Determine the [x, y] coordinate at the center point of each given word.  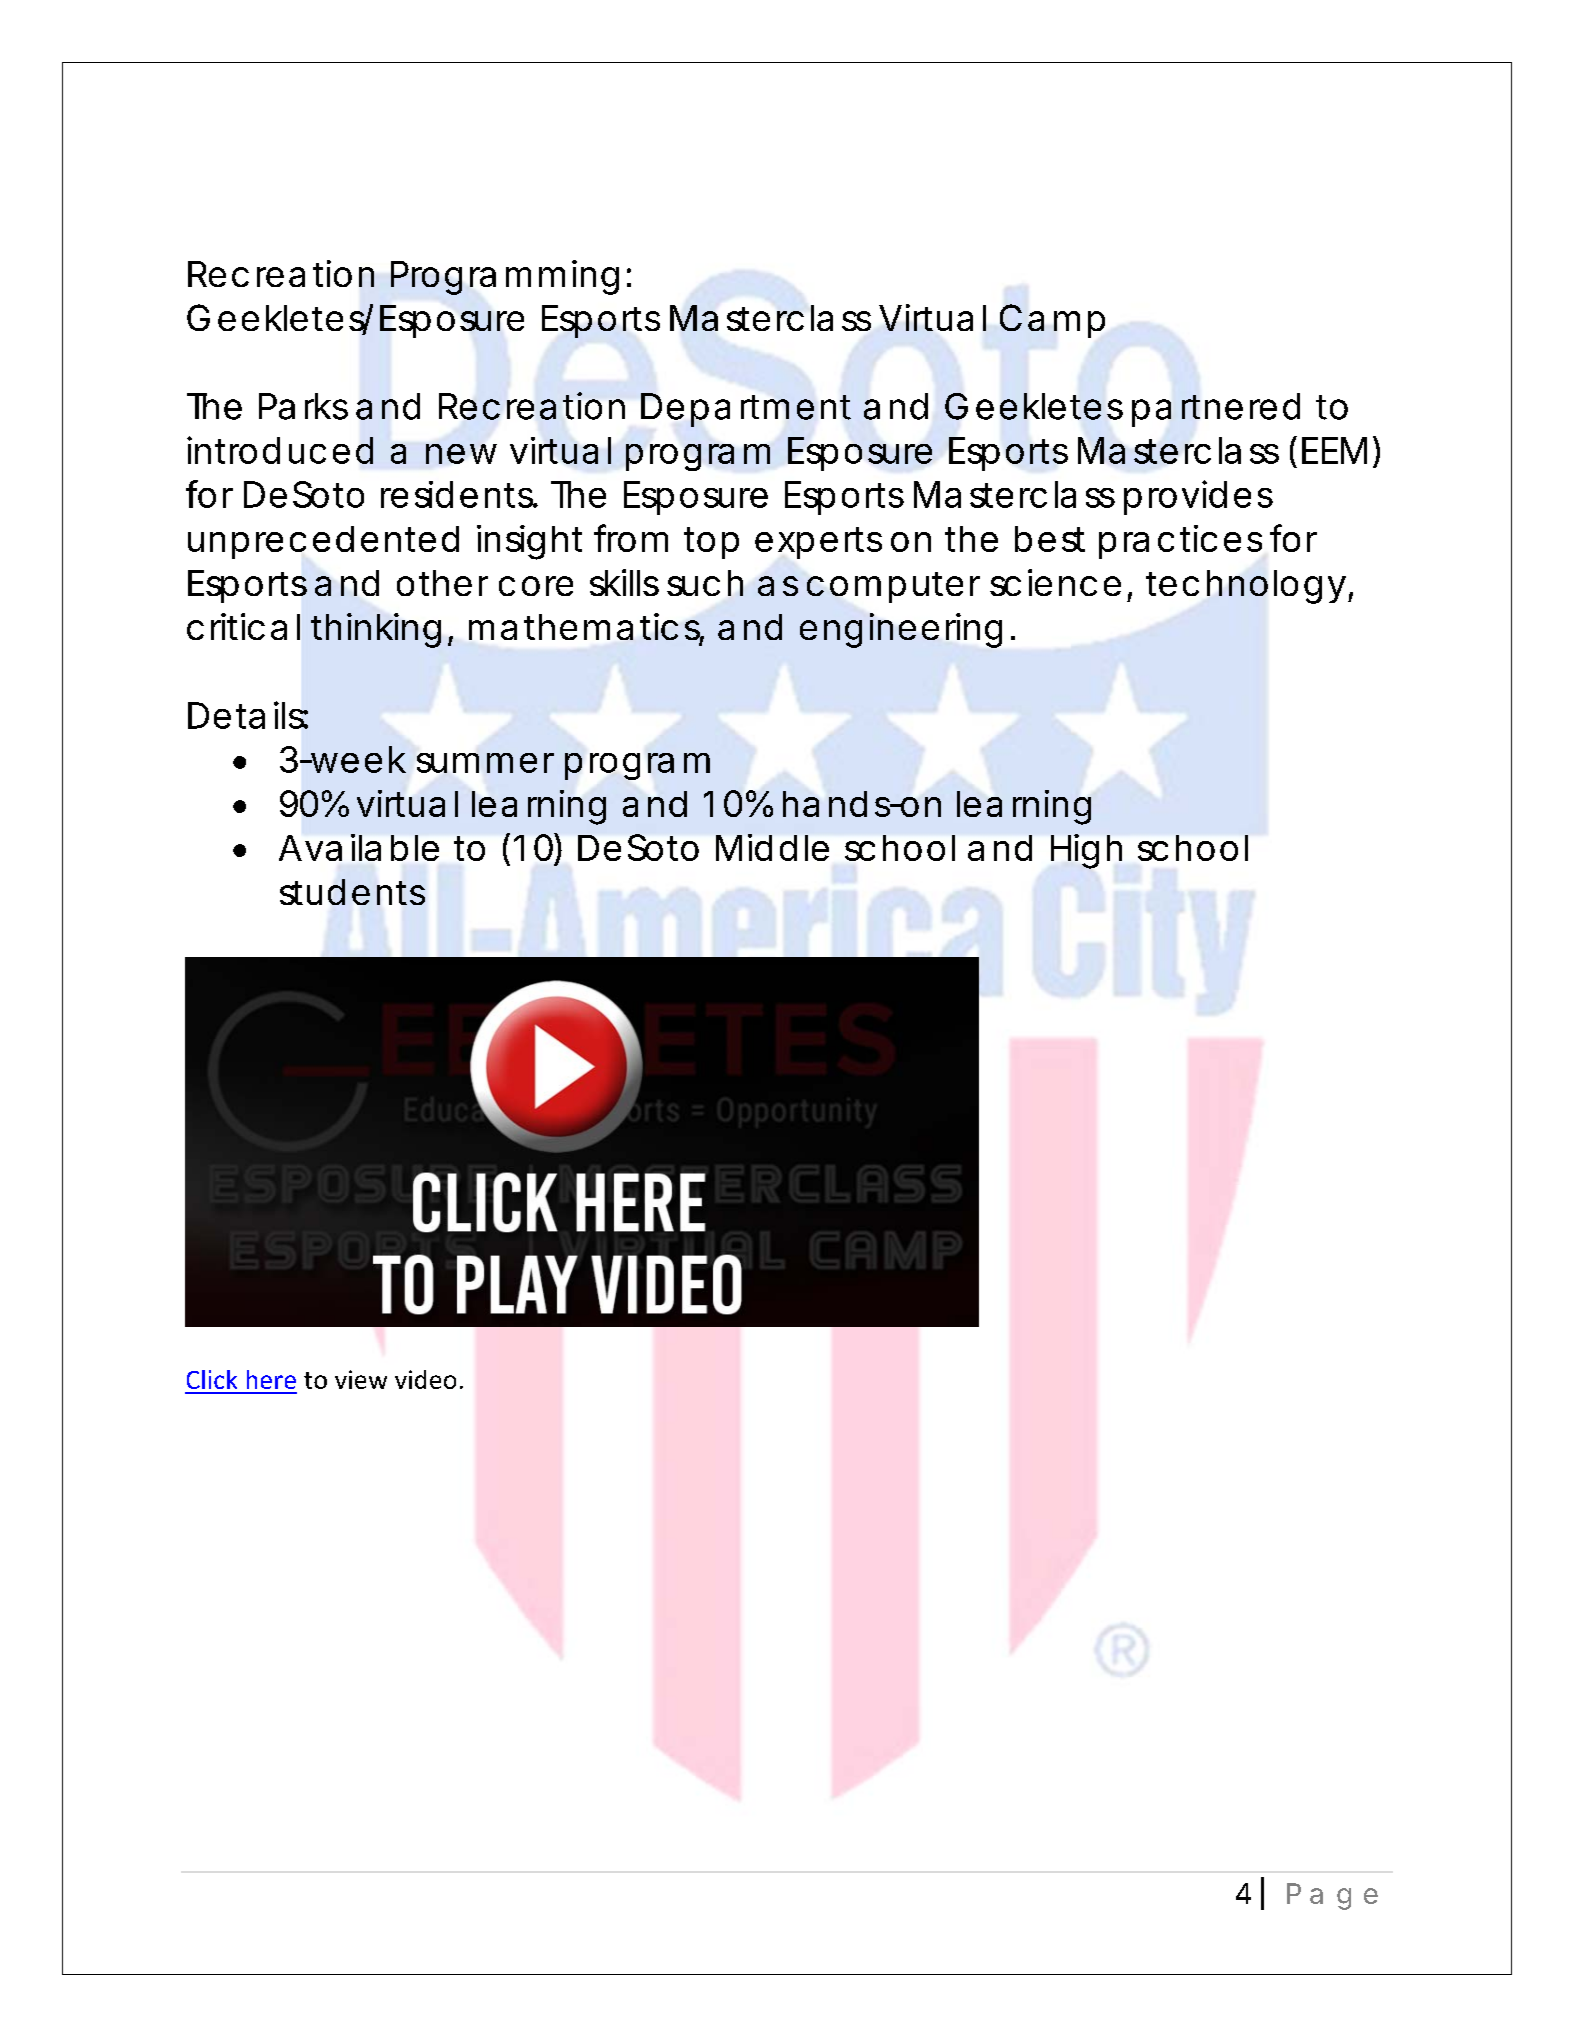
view [361, 1379]
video [425, 1379]
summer [485, 763]
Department [746, 410]
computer [893, 587]
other [442, 583]
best [1050, 539]
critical [243, 626]
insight [529, 542]
